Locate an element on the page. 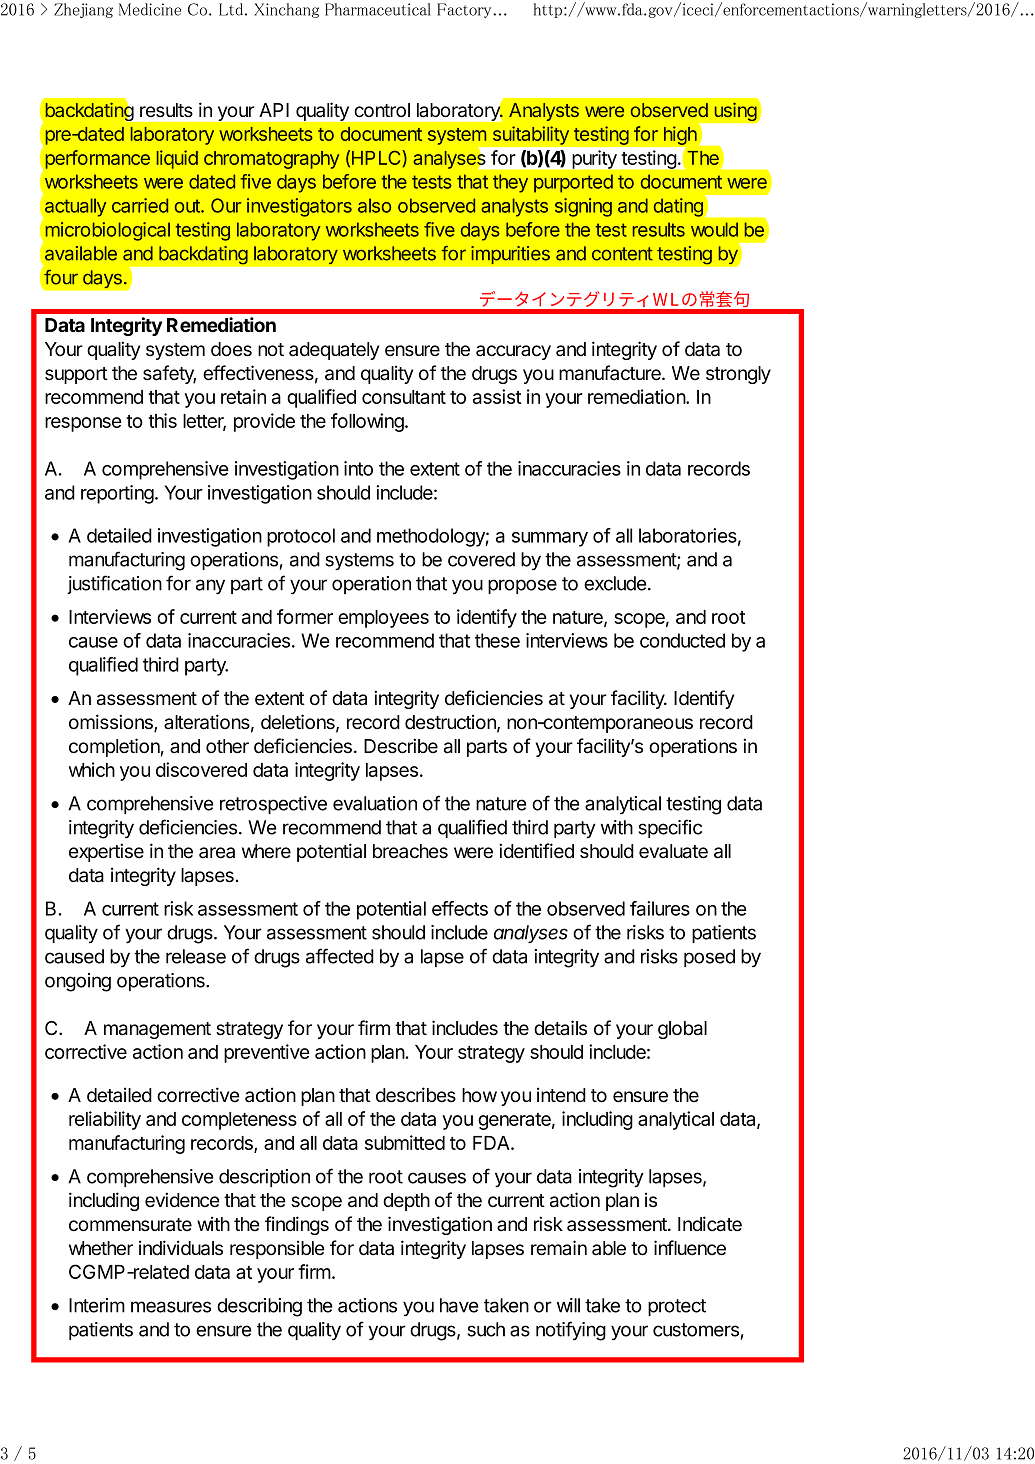 The height and width of the document is (1464, 1035). have is located at coordinates (459, 1305).
